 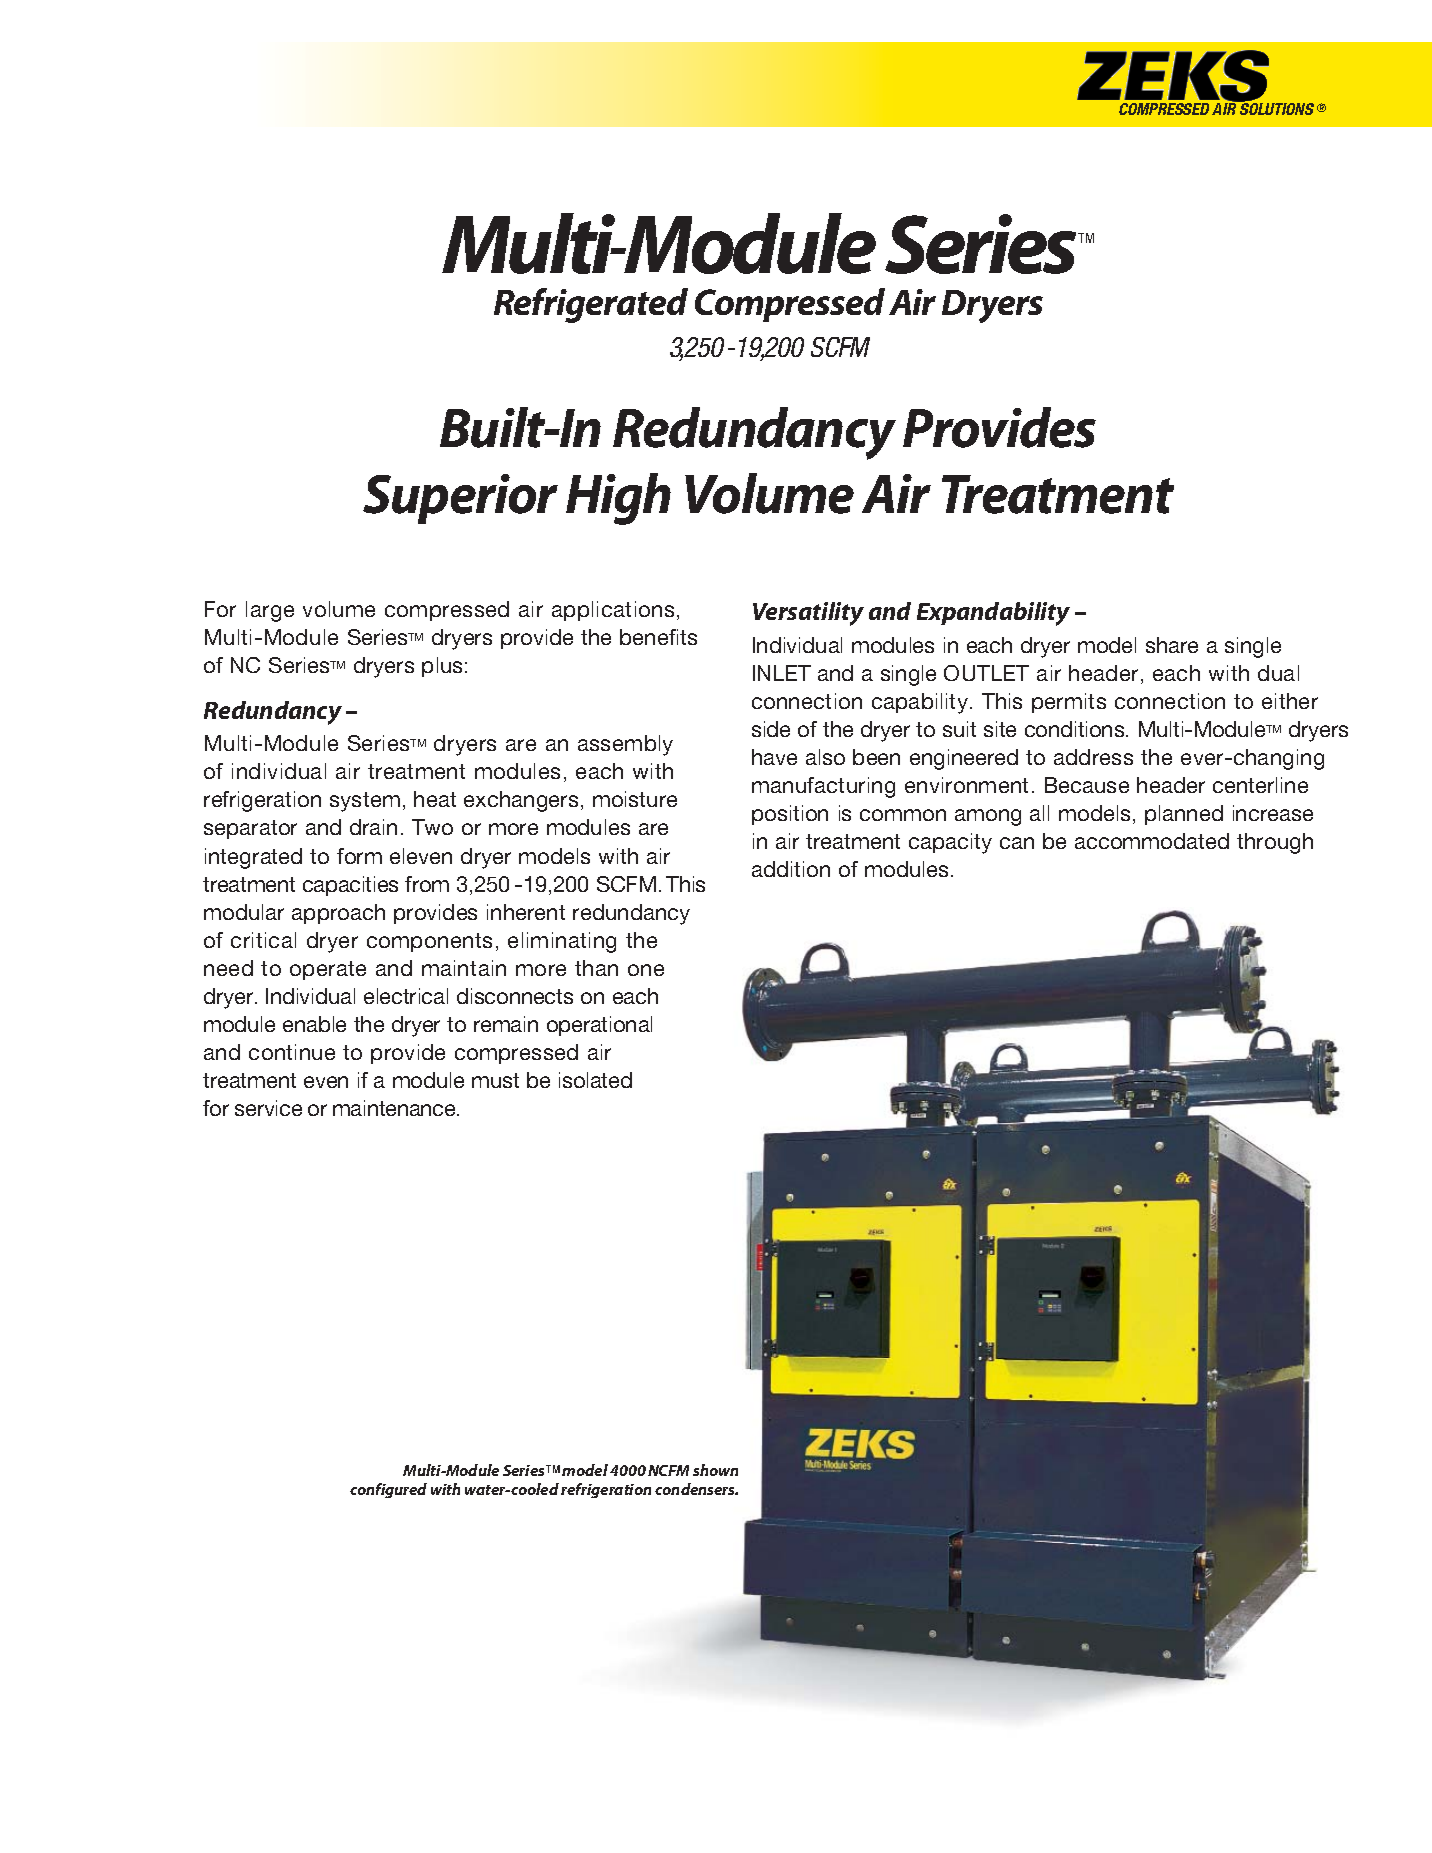 I want to click on system, so click(x=365, y=802).
